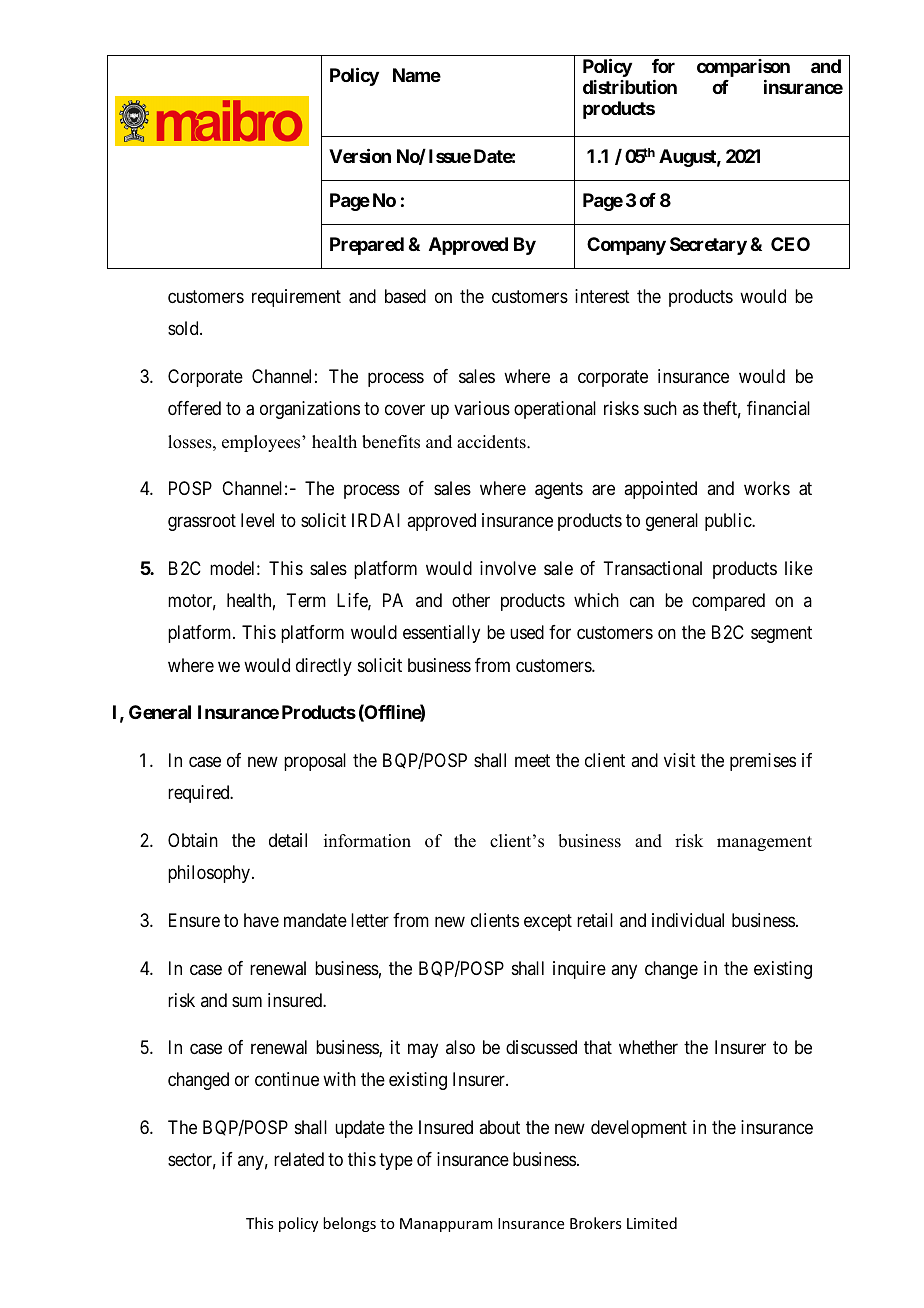 The width and height of the page is (924, 1308). I want to click on related, so click(299, 1159).
